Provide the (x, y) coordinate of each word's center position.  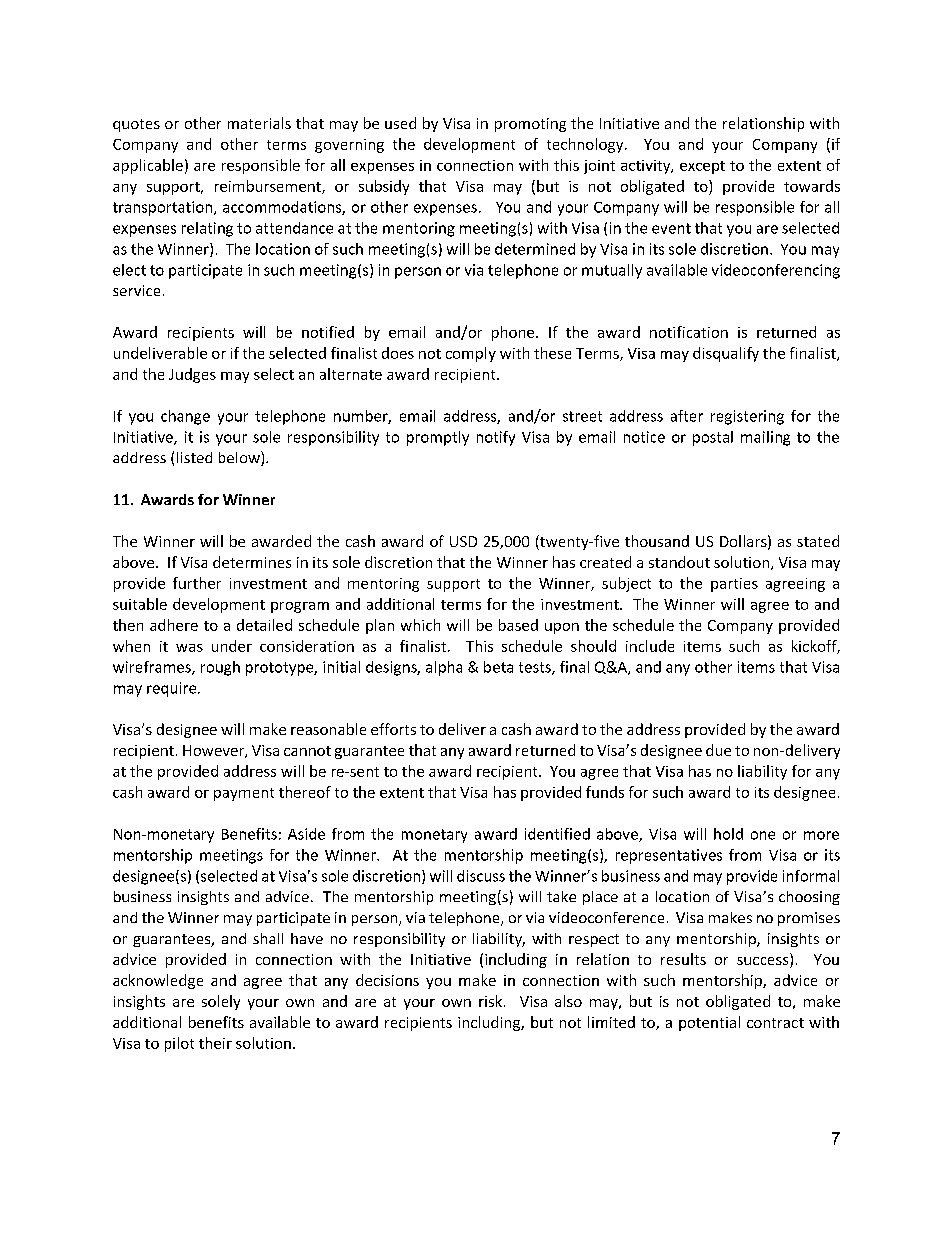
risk (490, 1001)
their (215, 1043)
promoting (530, 125)
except (702, 167)
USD (463, 541)
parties (734, 585)
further (197, 583)
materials (259, 123)
